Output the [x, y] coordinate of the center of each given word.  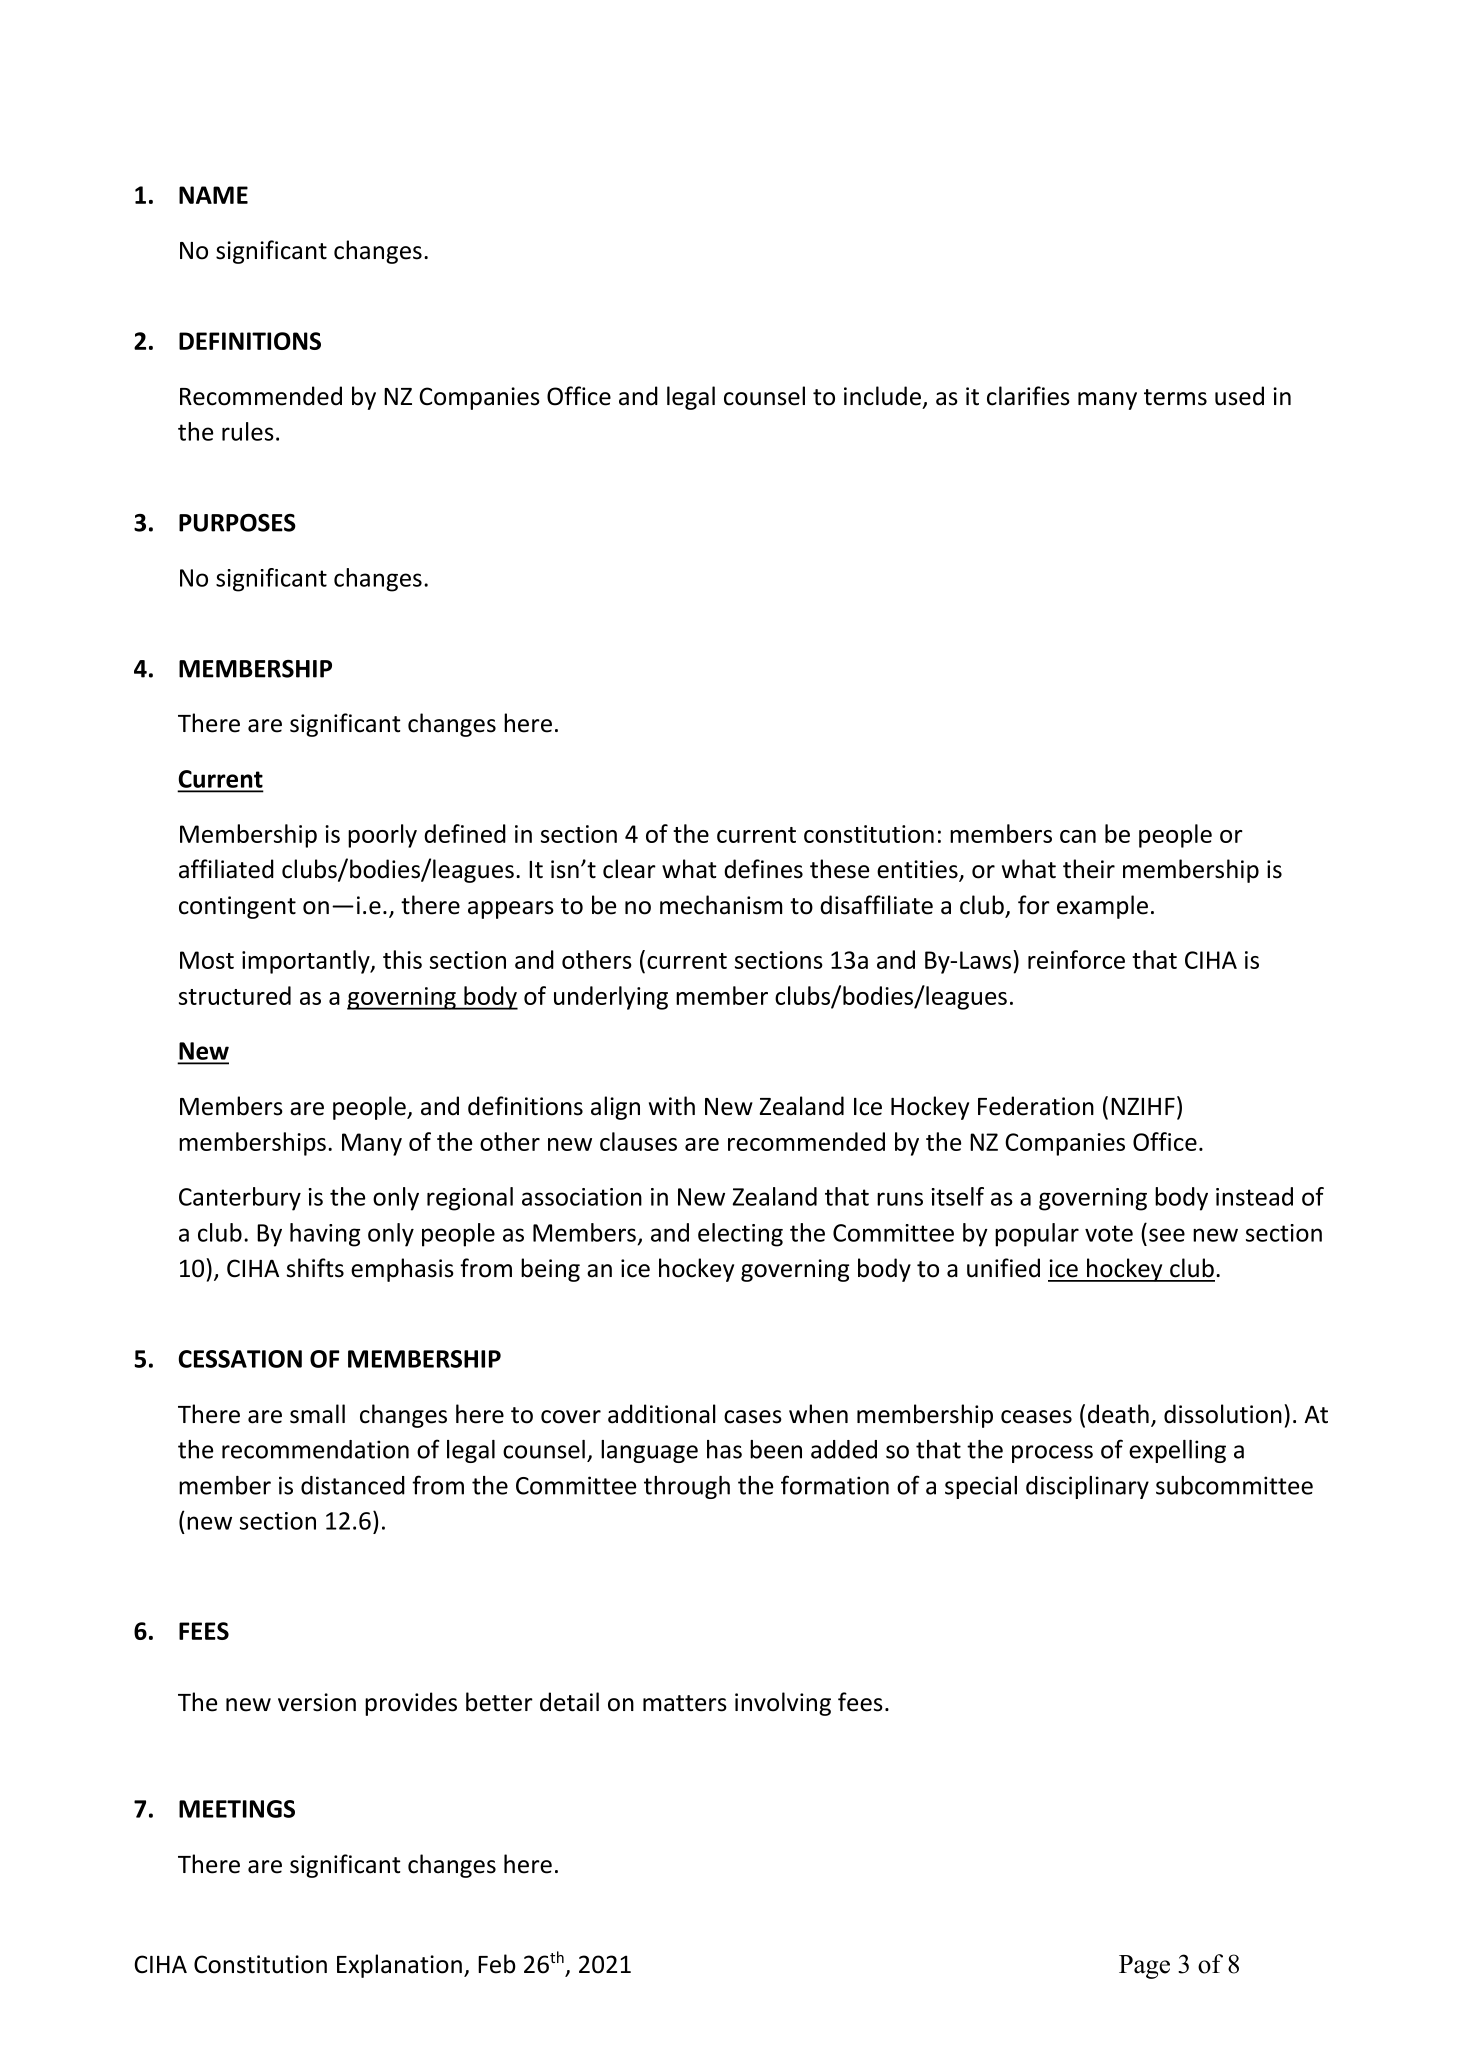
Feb [497, 1964]
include [882, 396]
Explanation [399, 1966]
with [672, 1106]
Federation [1036, 1106]
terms [1175, 397]
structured [235, 995]
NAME [213, 195]
